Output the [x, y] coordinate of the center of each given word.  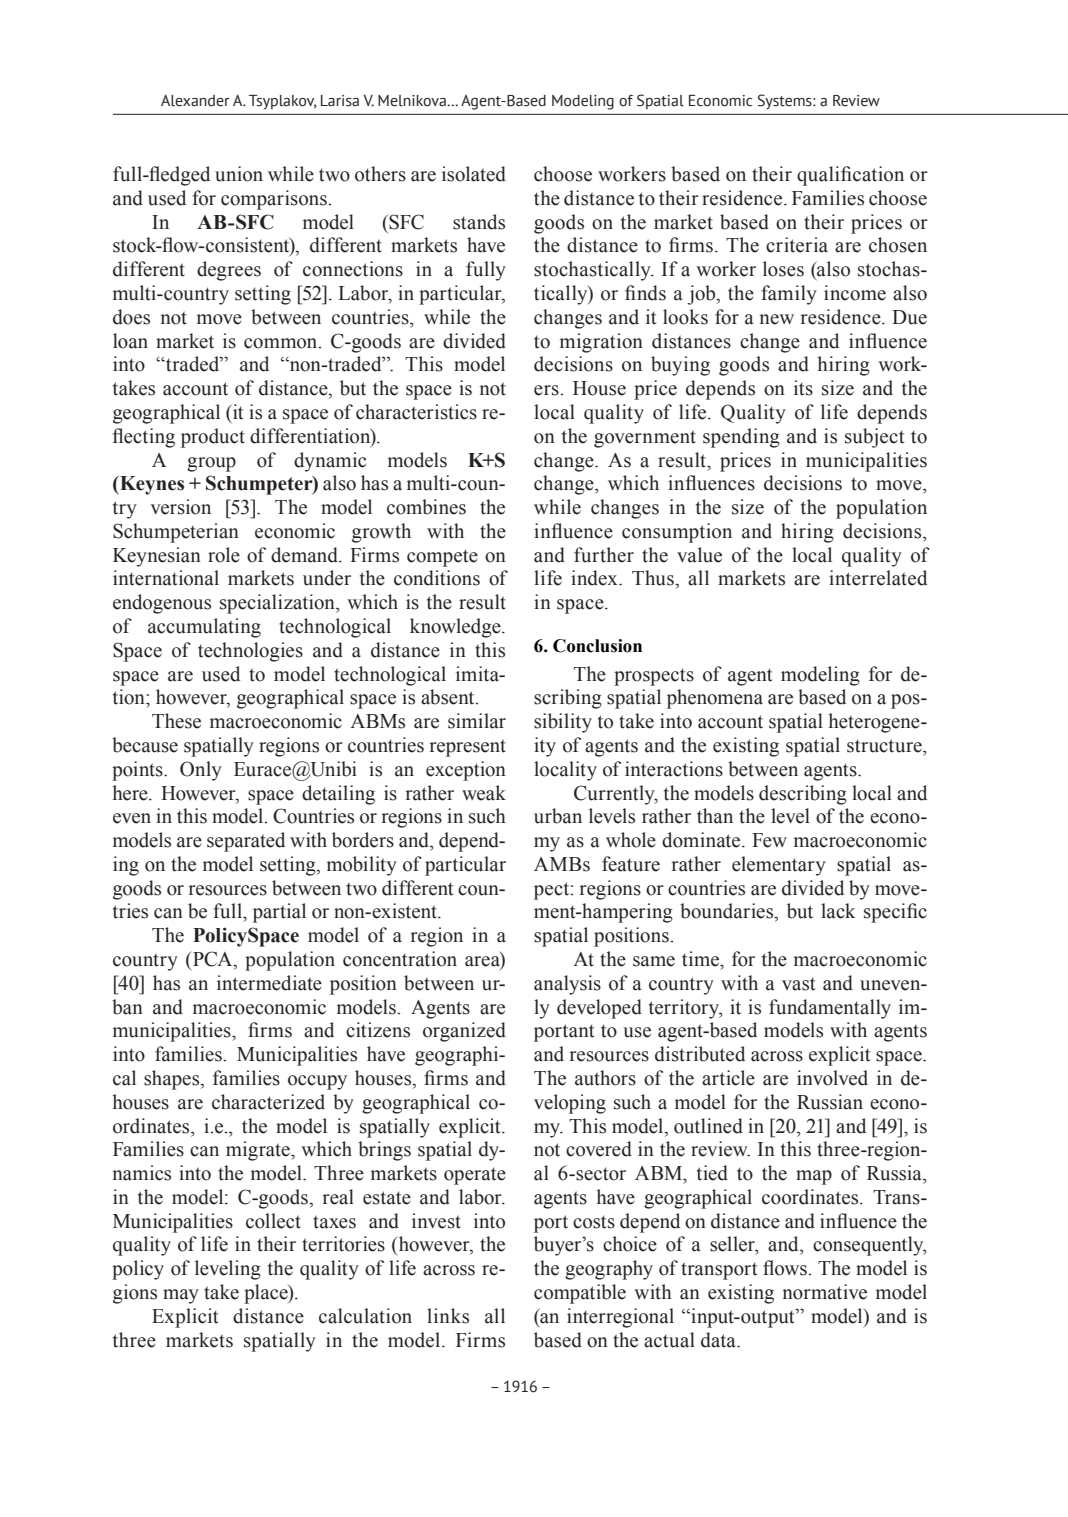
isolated [474, 174]
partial [279, 913]
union [239, 174]
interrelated [878, 578]
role [224, 555]
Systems [786, 101]
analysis [567, 985]
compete [442, 558]
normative [825, 1292]
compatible [580, 1294]
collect [273, 1221]
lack [838, 911]
